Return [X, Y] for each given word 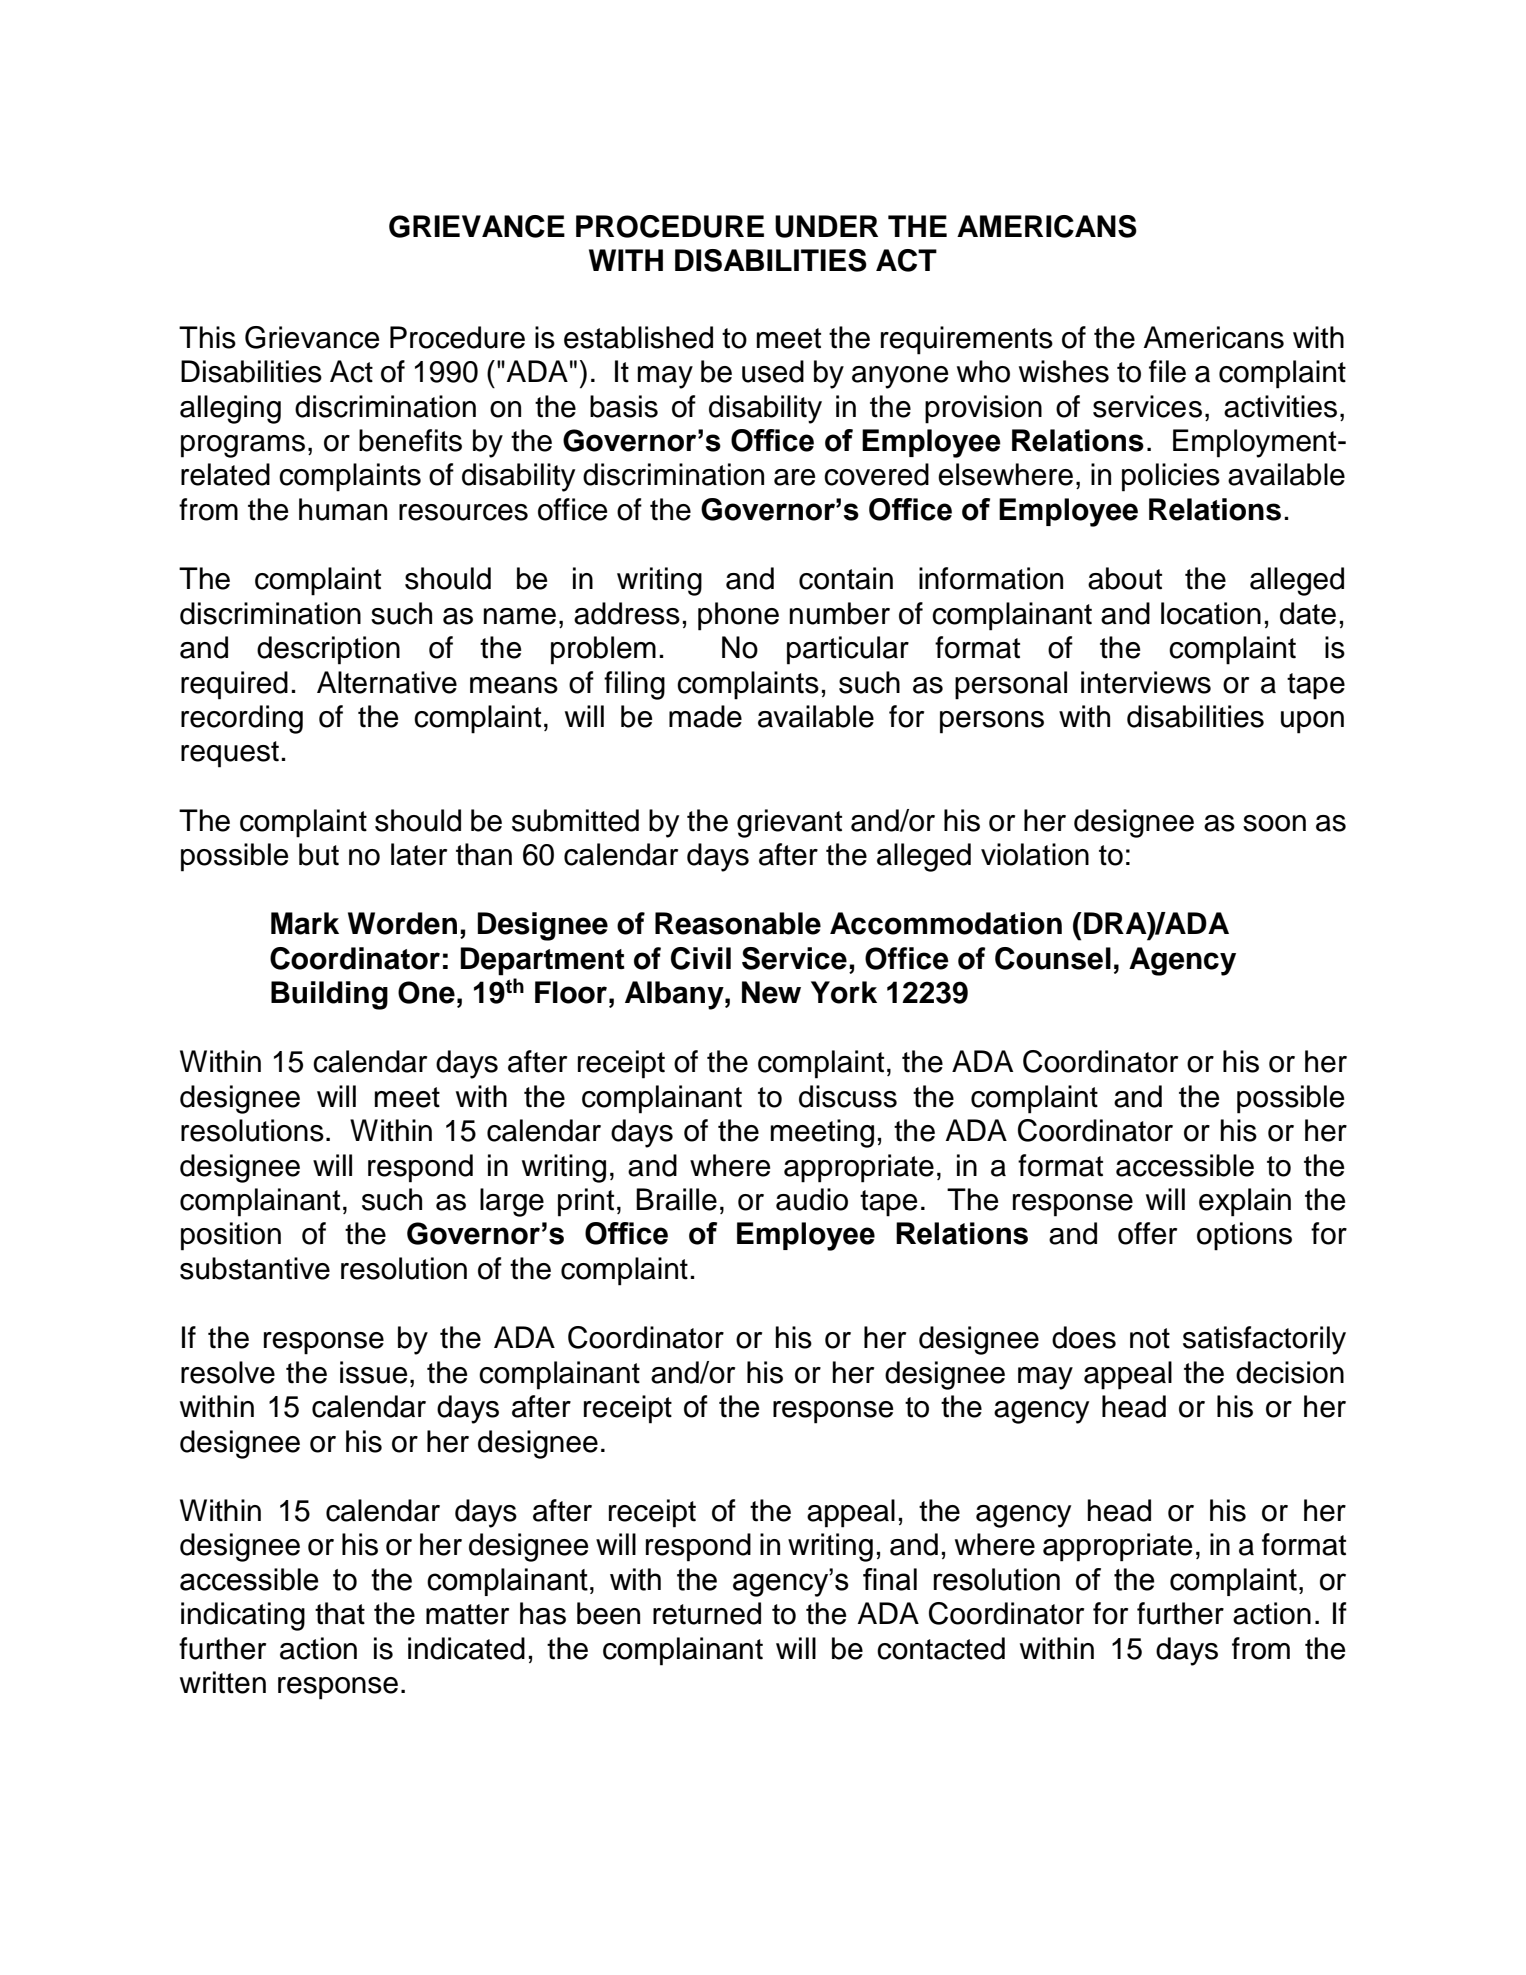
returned [707, 1613]
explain [1245, 1202]
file [1167, 371]
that [340, 1613]
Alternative [387, 682]
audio [812, 1199]
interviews [1146, 682]
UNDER [826, 226]
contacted [941, 1648]
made [705, 716]
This [207, 337]
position [231, 1236]
